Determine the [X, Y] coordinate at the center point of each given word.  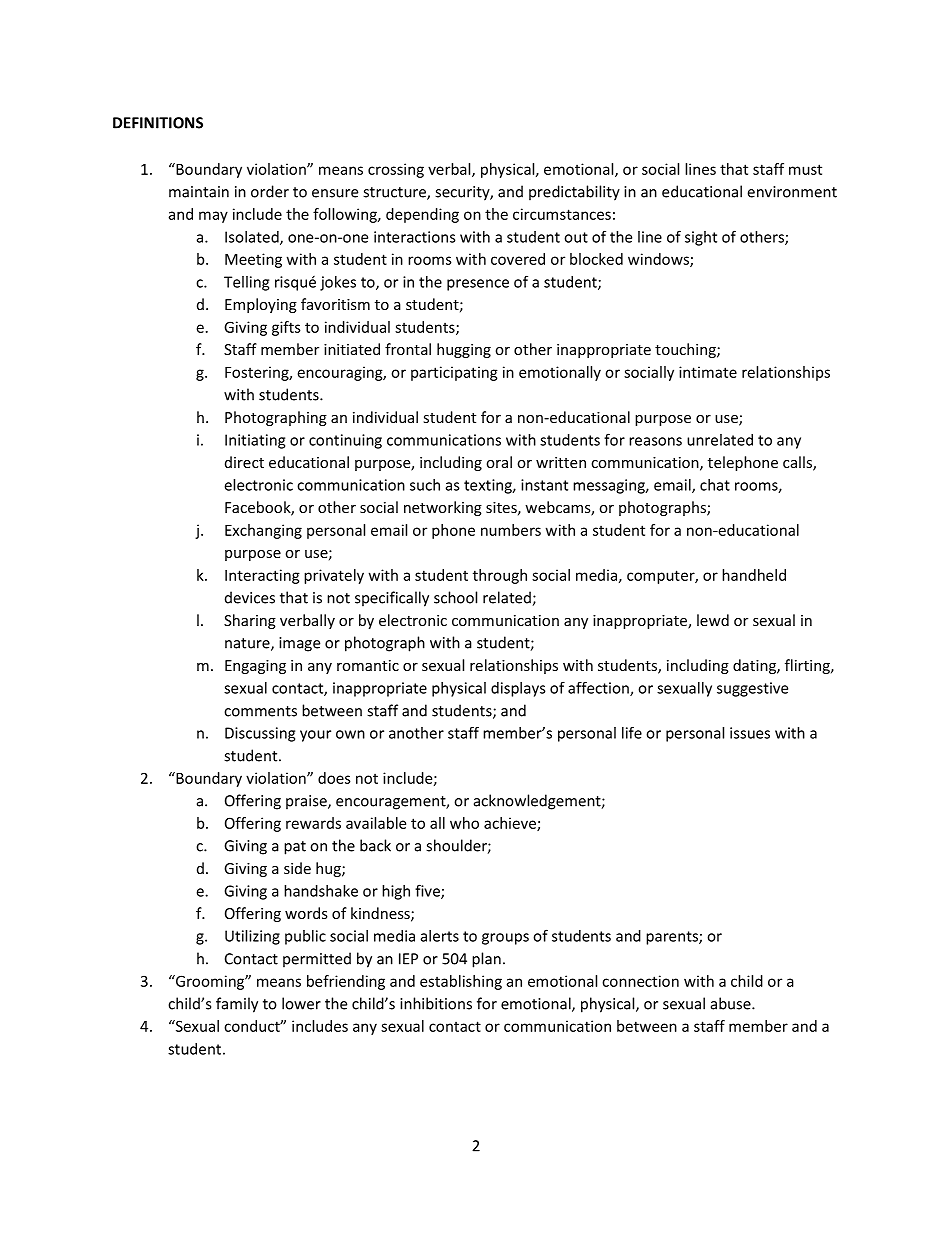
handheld [754, 575]
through [500, 576]
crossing [396, 170]
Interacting [262, 576]
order [270, 191]
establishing [461, 982]
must [805, 169]
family [237, 1005]
